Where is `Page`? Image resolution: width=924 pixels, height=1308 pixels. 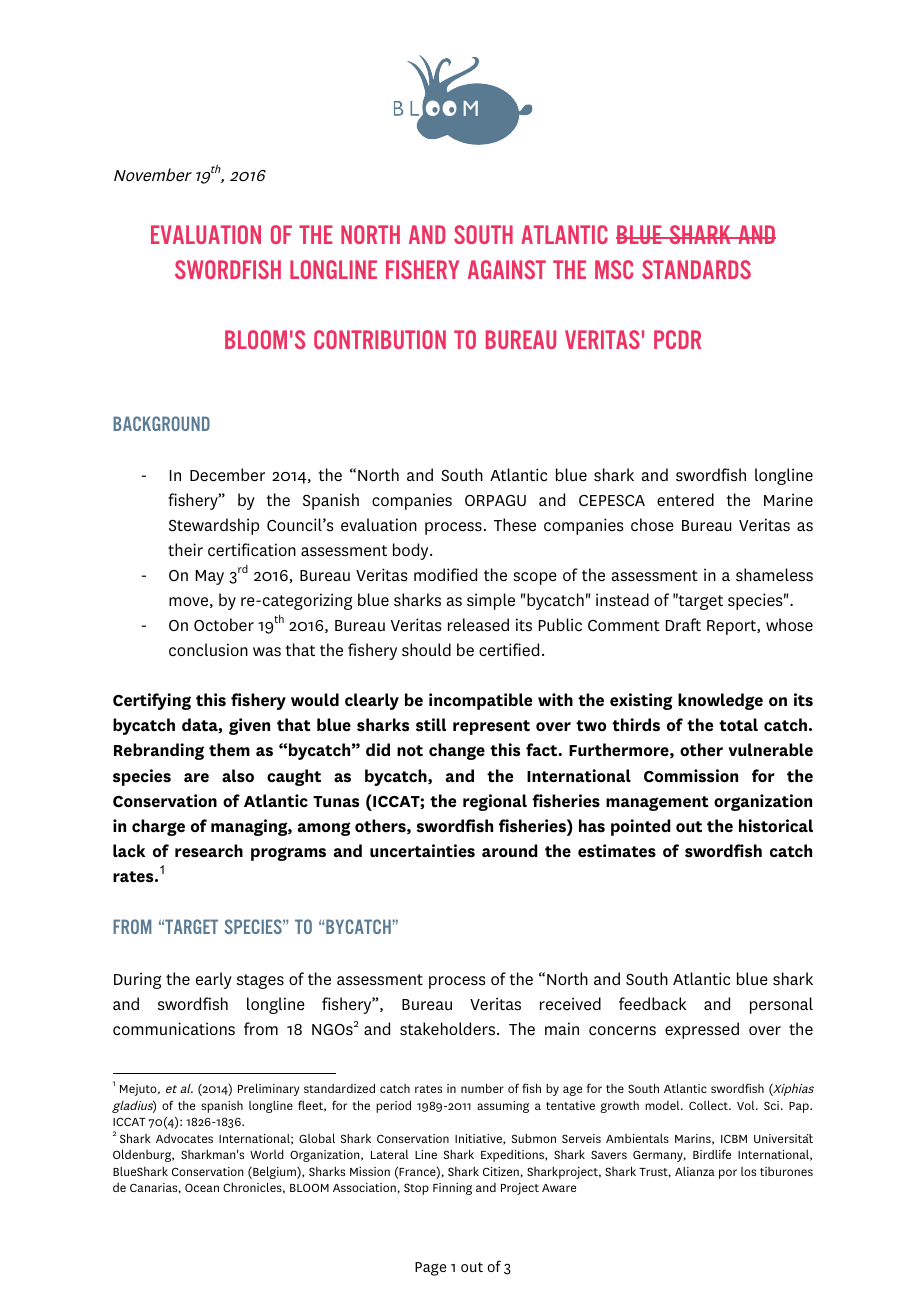 Page is located at coordinates (430, 1269).
